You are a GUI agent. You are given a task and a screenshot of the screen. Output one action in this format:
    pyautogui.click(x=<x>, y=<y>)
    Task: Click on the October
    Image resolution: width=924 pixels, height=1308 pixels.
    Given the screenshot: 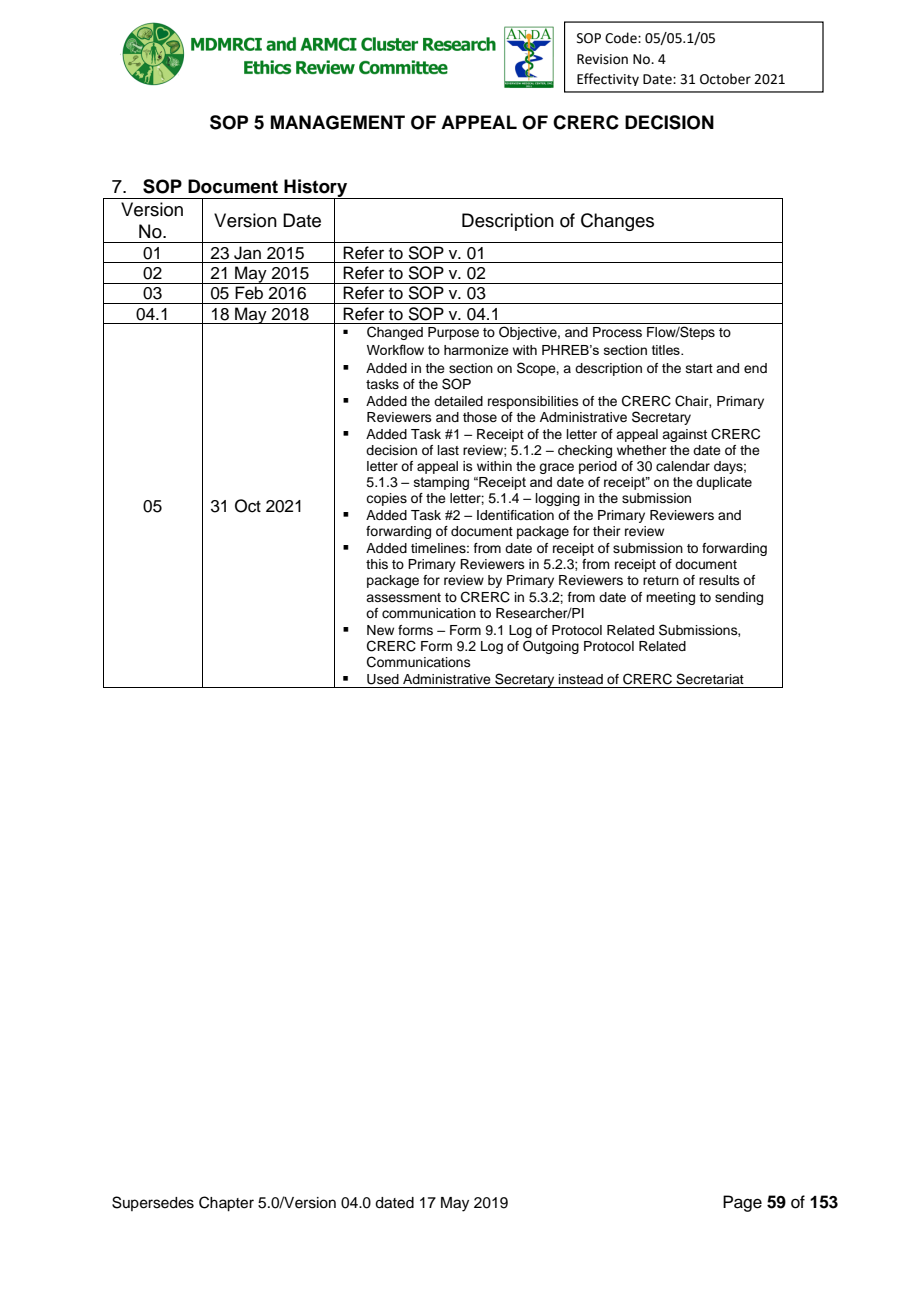 What is the action you would take?
    pyautogui.click(x=725, y=79)
